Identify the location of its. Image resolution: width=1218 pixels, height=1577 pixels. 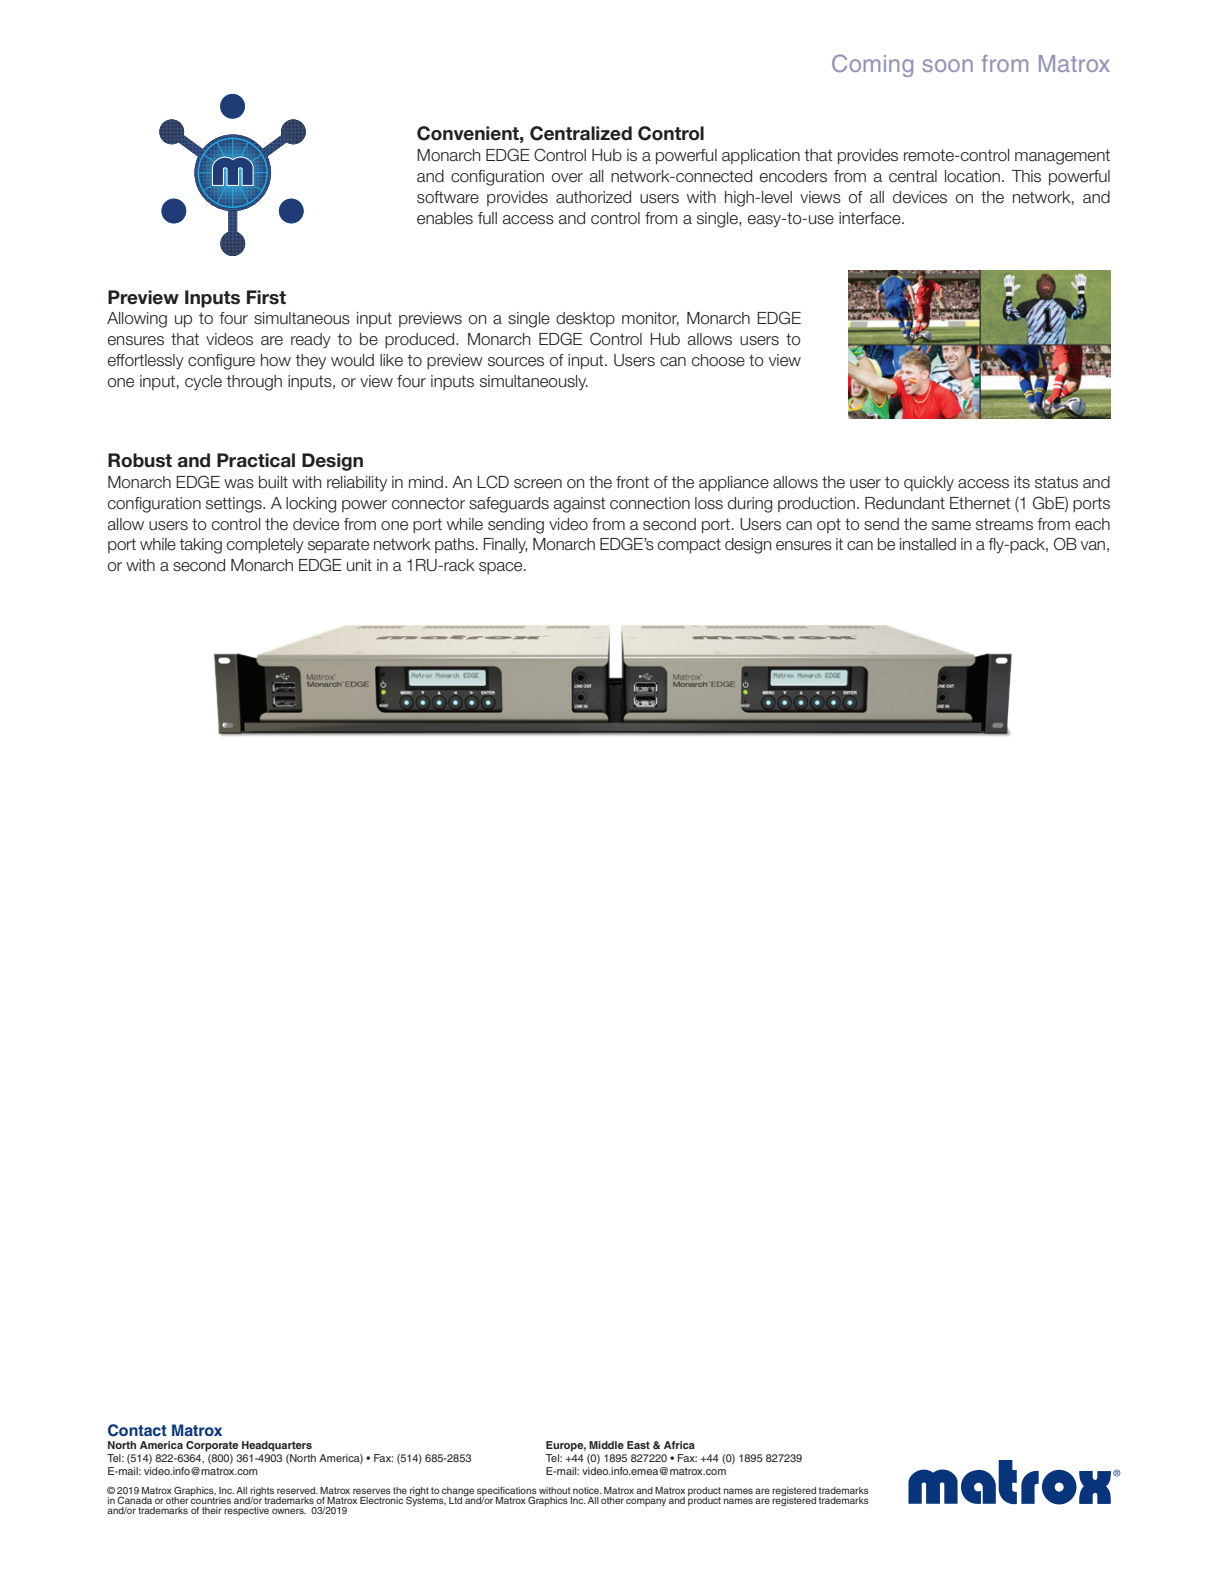
(1022, 482).
